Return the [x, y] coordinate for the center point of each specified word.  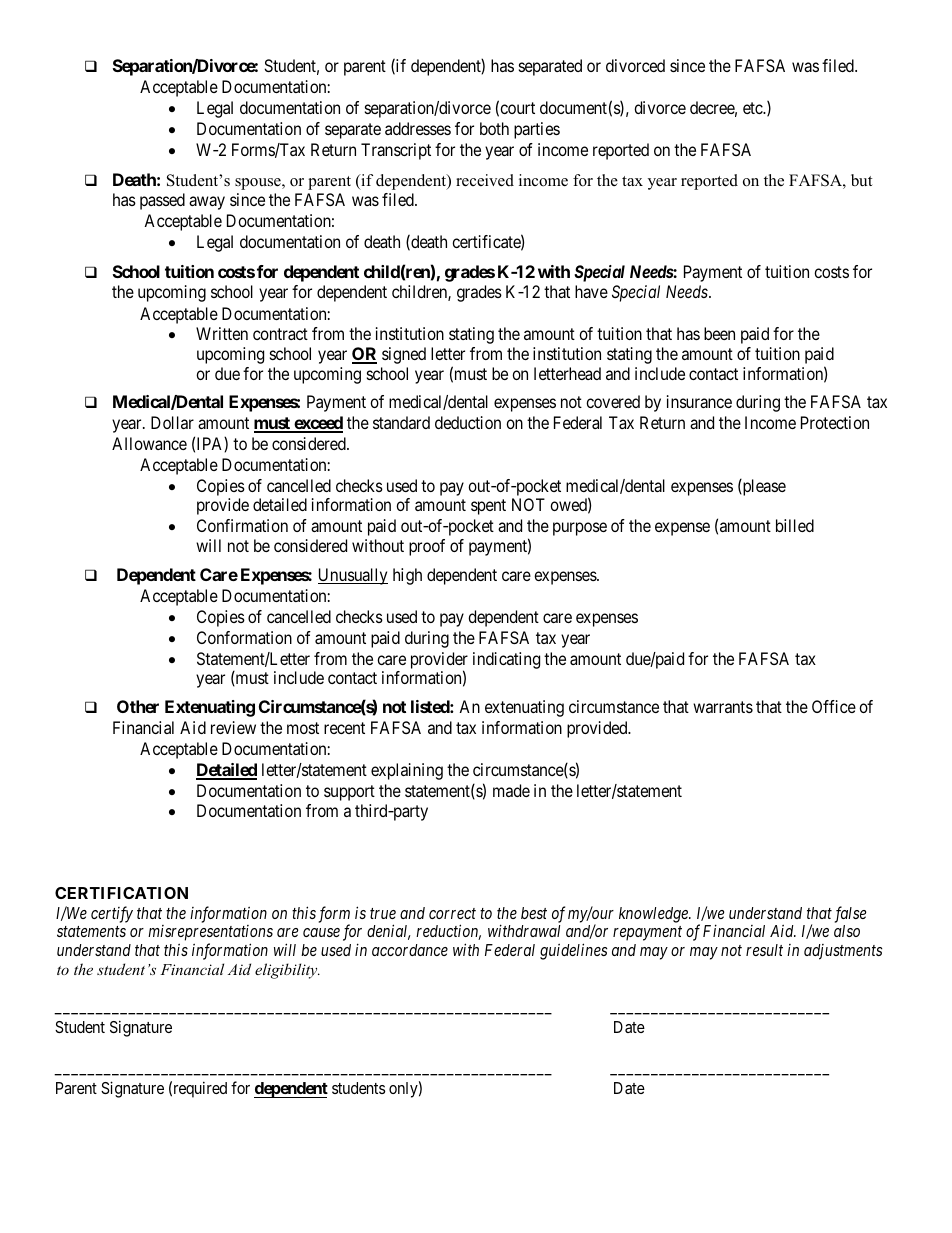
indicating [506, 660]
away [207, 203]
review [233, 727]
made [511, 790]
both [494, 128]
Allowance [149, 443]
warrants [723, 707]
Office [834, 706]
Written [222, 333]
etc [753, 108]
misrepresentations [210, 934]
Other [138, 706]
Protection [835, 422]
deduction [468, 422]
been [719, 333]
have [591, 291]
